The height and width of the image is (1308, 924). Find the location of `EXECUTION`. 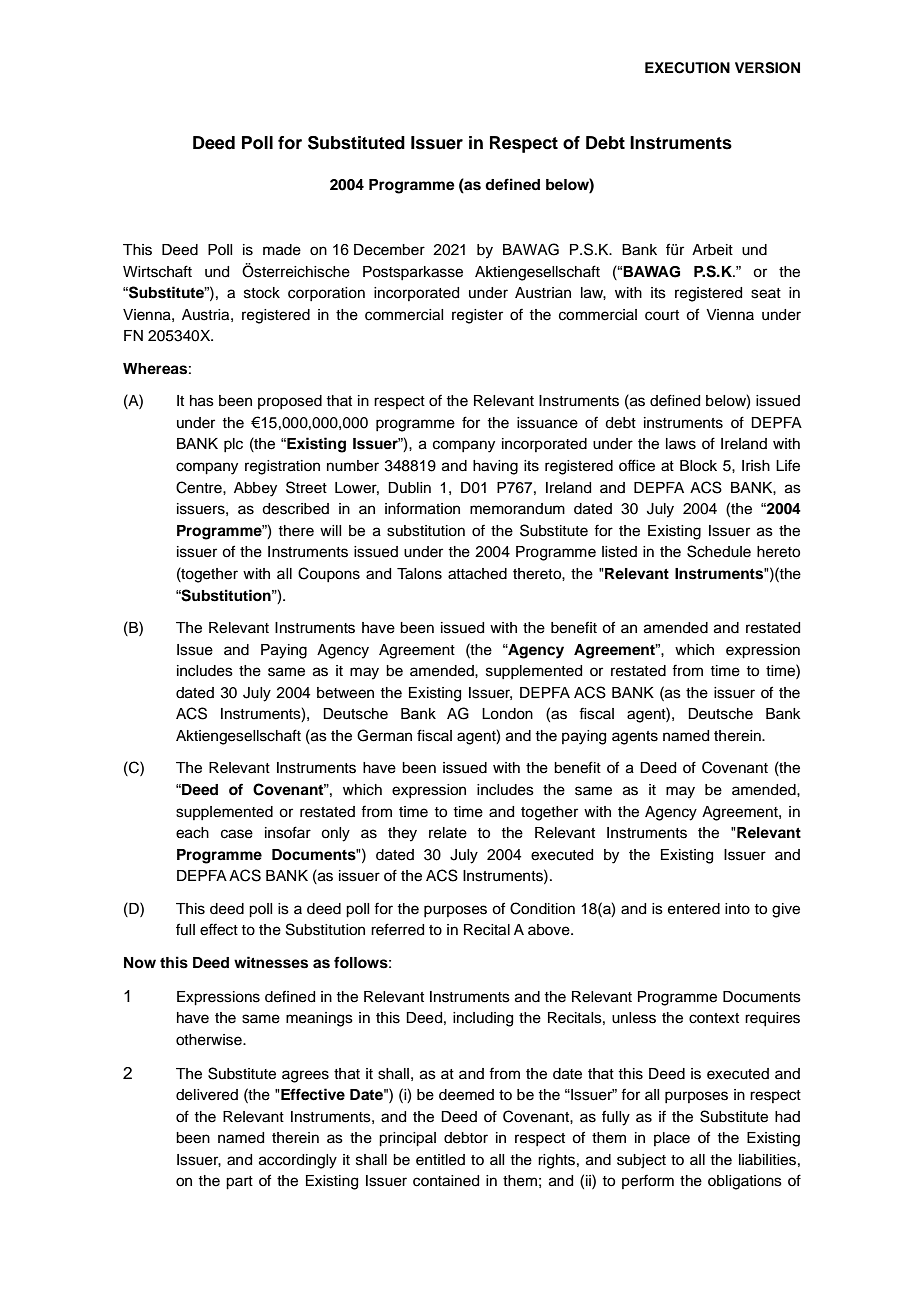

EXECUTION is located at coordinates (687, 68).
